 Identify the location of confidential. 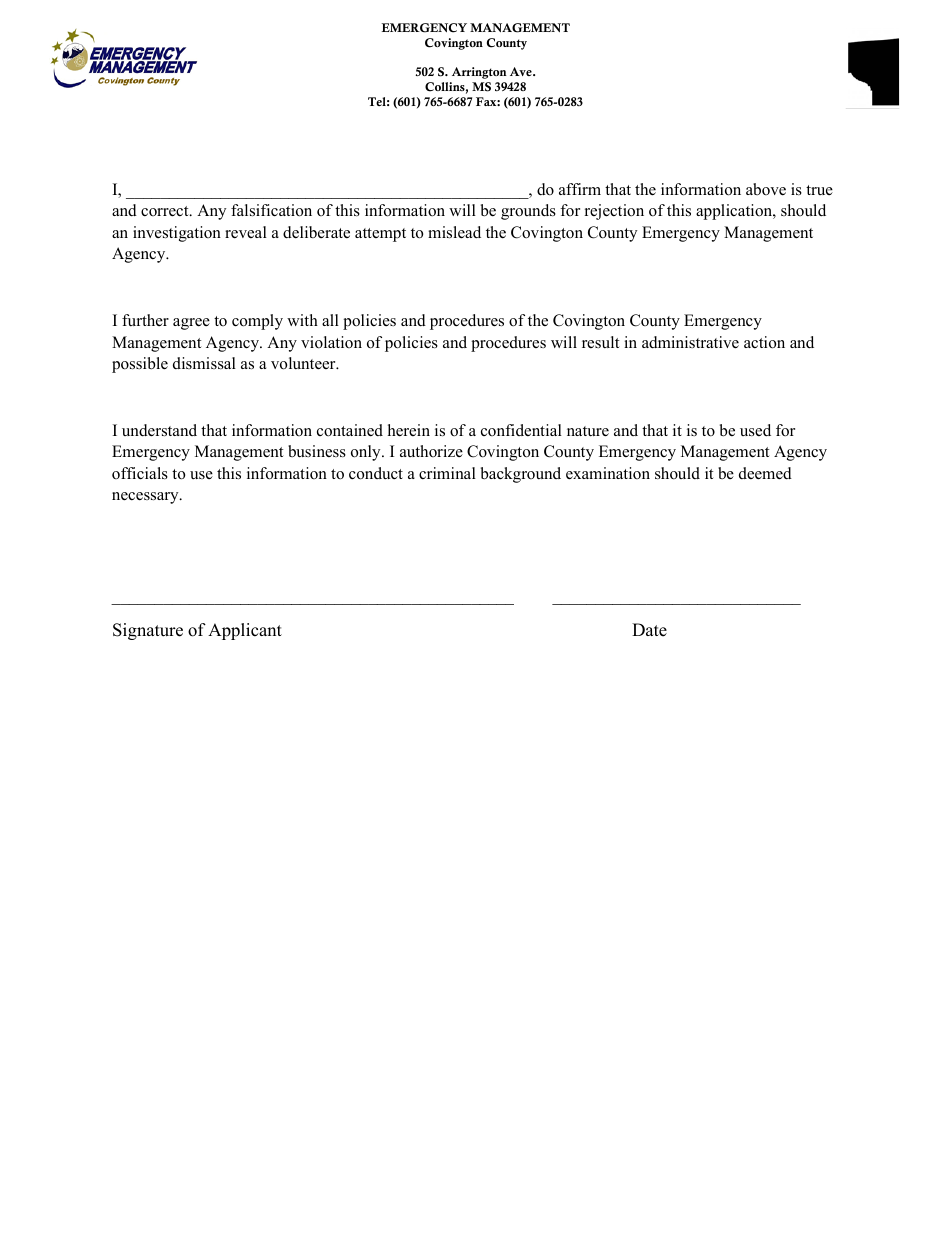
(521, 430).
